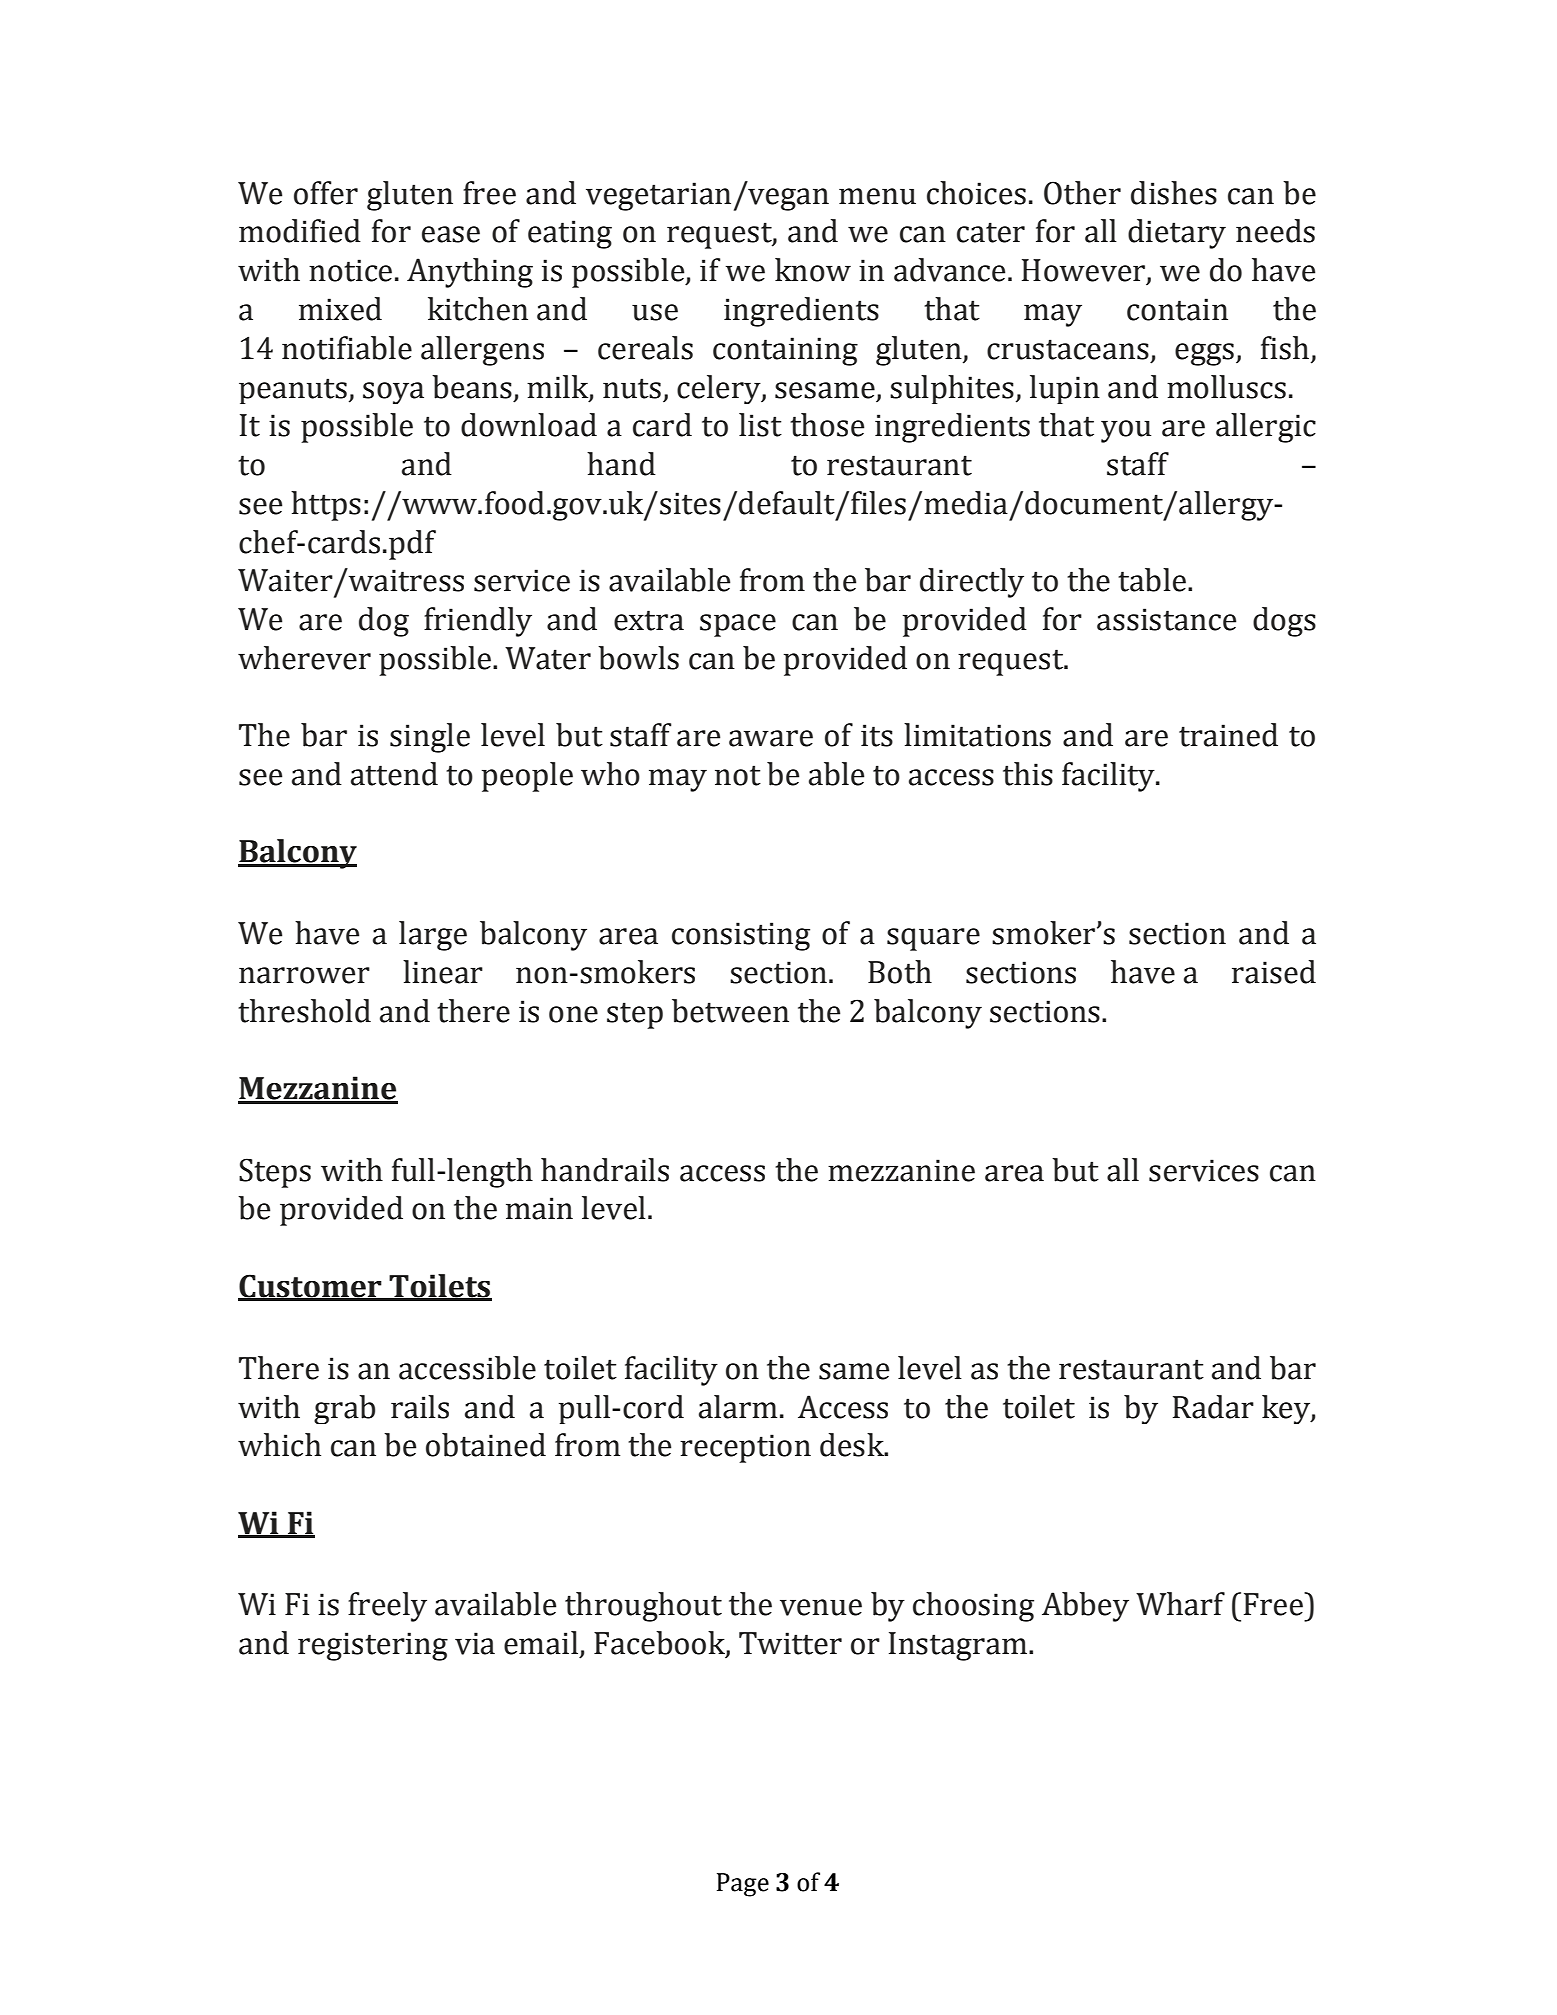 This screenshot has height=2015, width=1557. I want to click on ease, so click(451, 234).
